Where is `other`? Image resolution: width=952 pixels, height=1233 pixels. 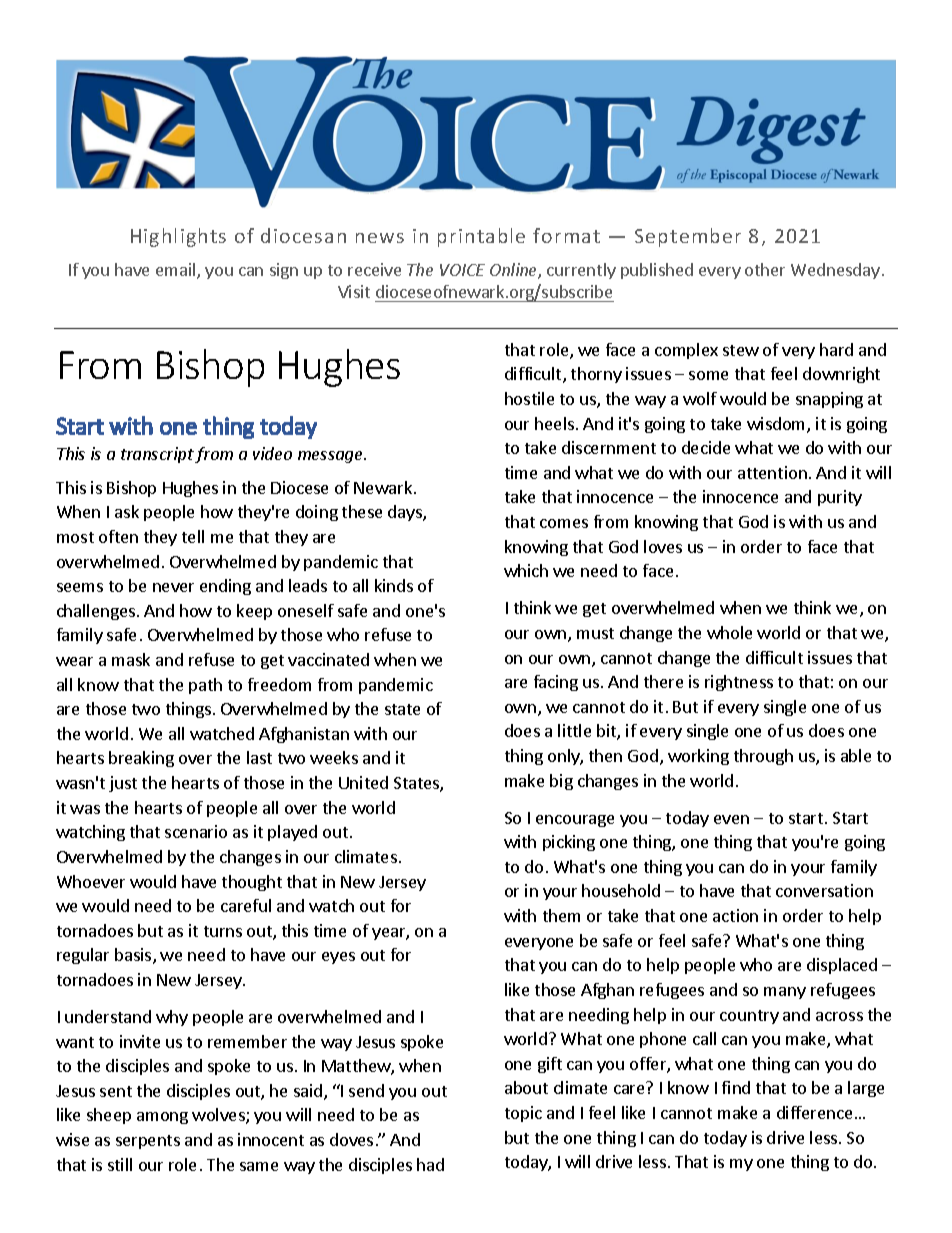
other is located at coordinates (765, 269).
